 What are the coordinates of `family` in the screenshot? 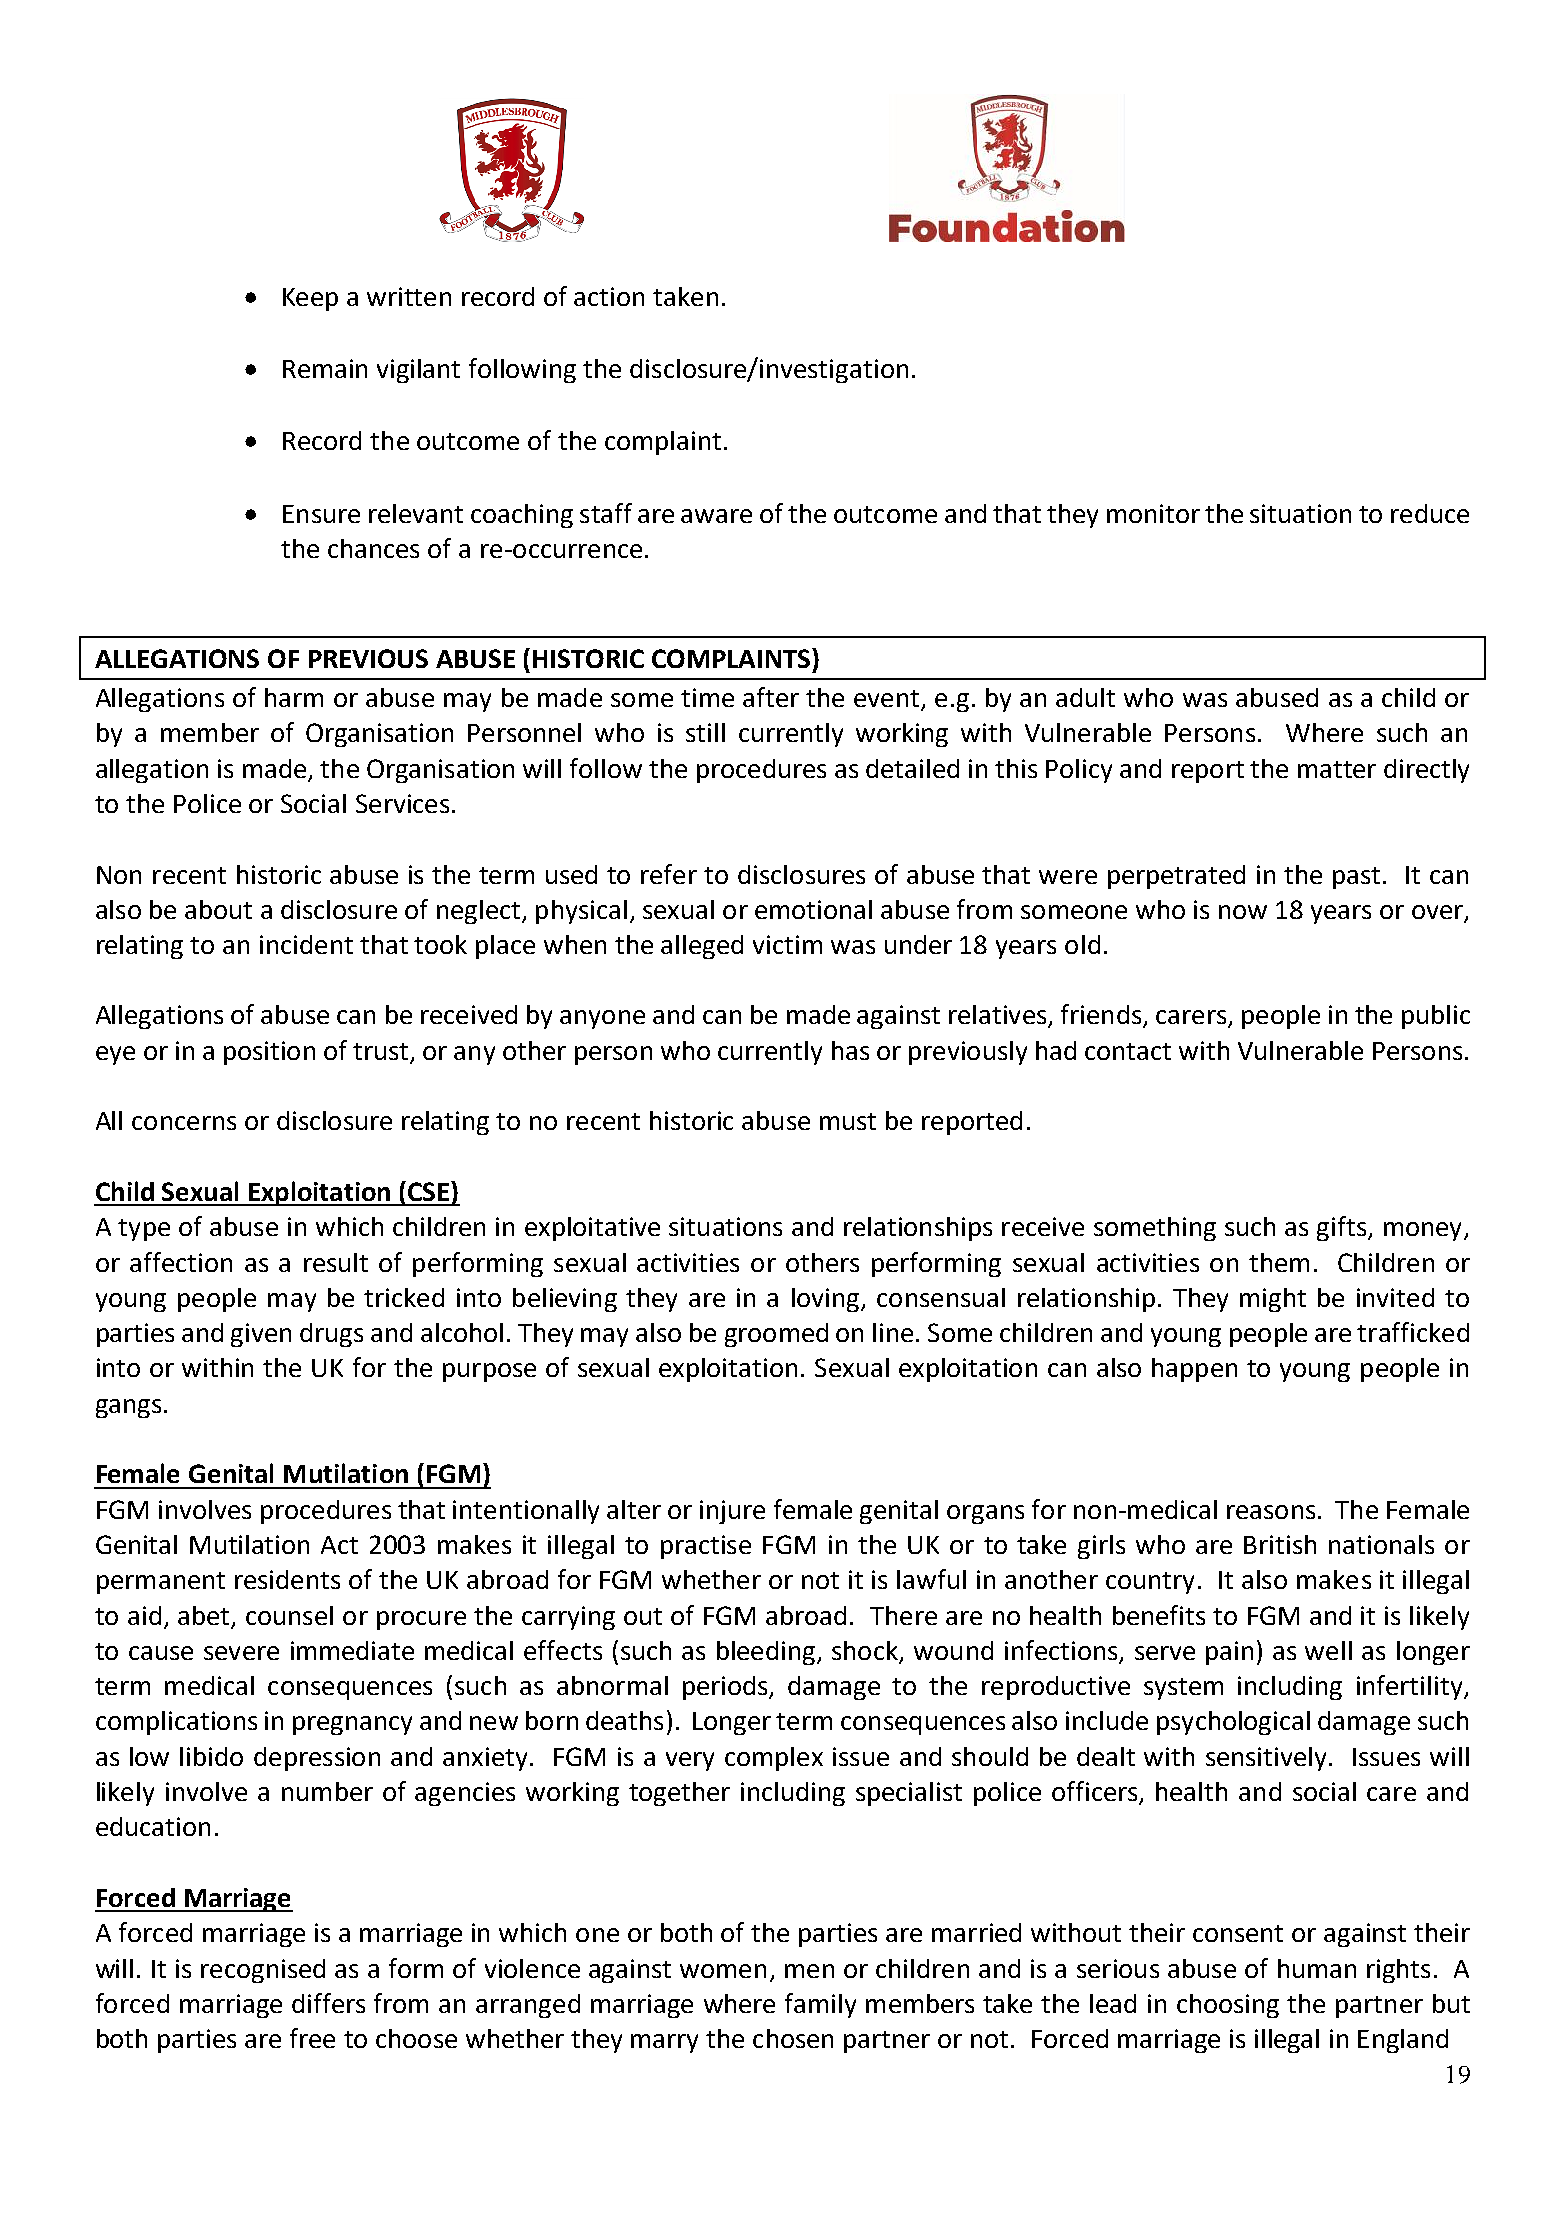 It's located at (820, 2005).
